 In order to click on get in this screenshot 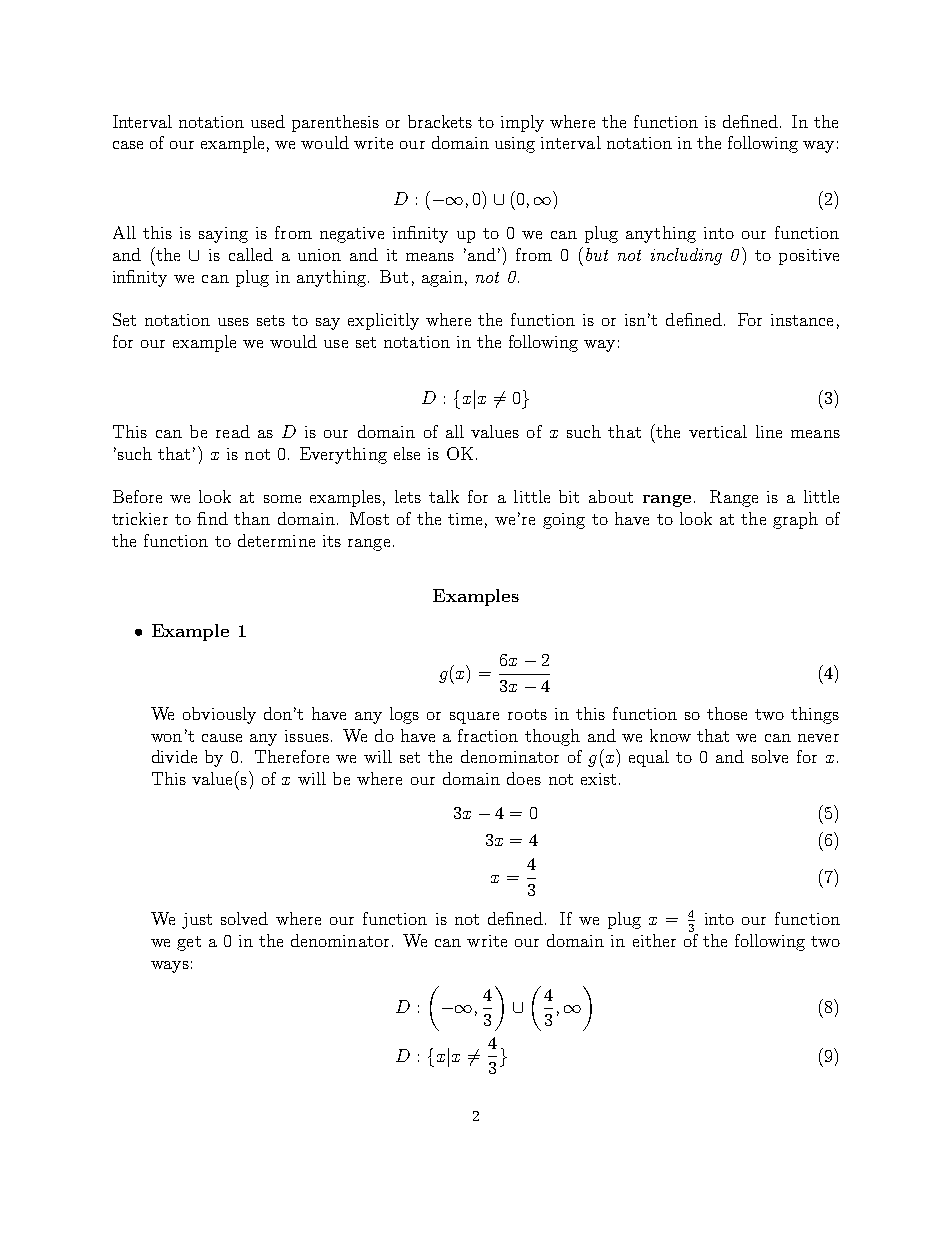, I will do `click(189, 943)`.
